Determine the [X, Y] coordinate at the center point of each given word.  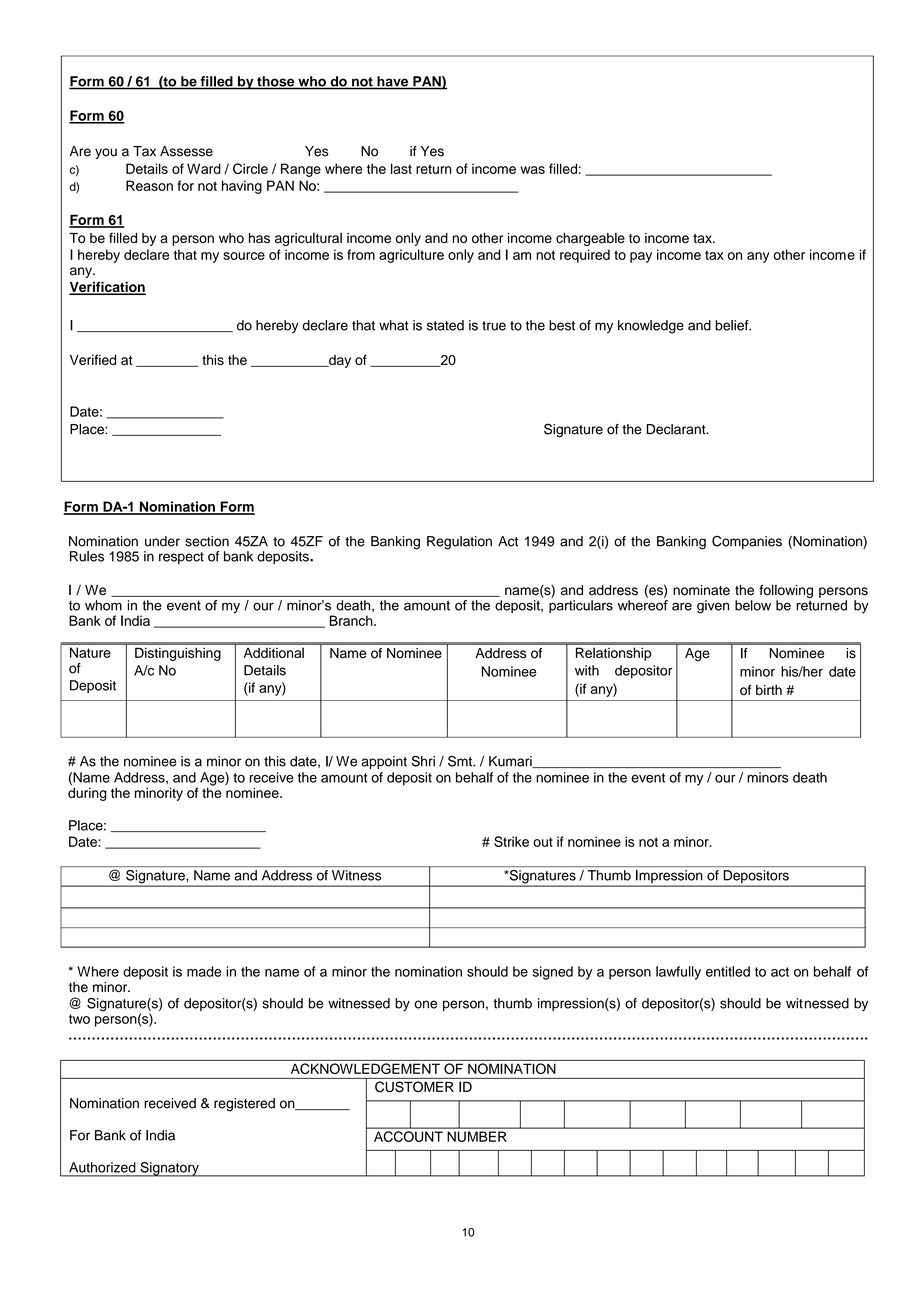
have [393, 82]
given [713, 607]
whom [103, 605]
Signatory [169, 1169]
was [532, 170]
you [106, 153]
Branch [352, 620]
